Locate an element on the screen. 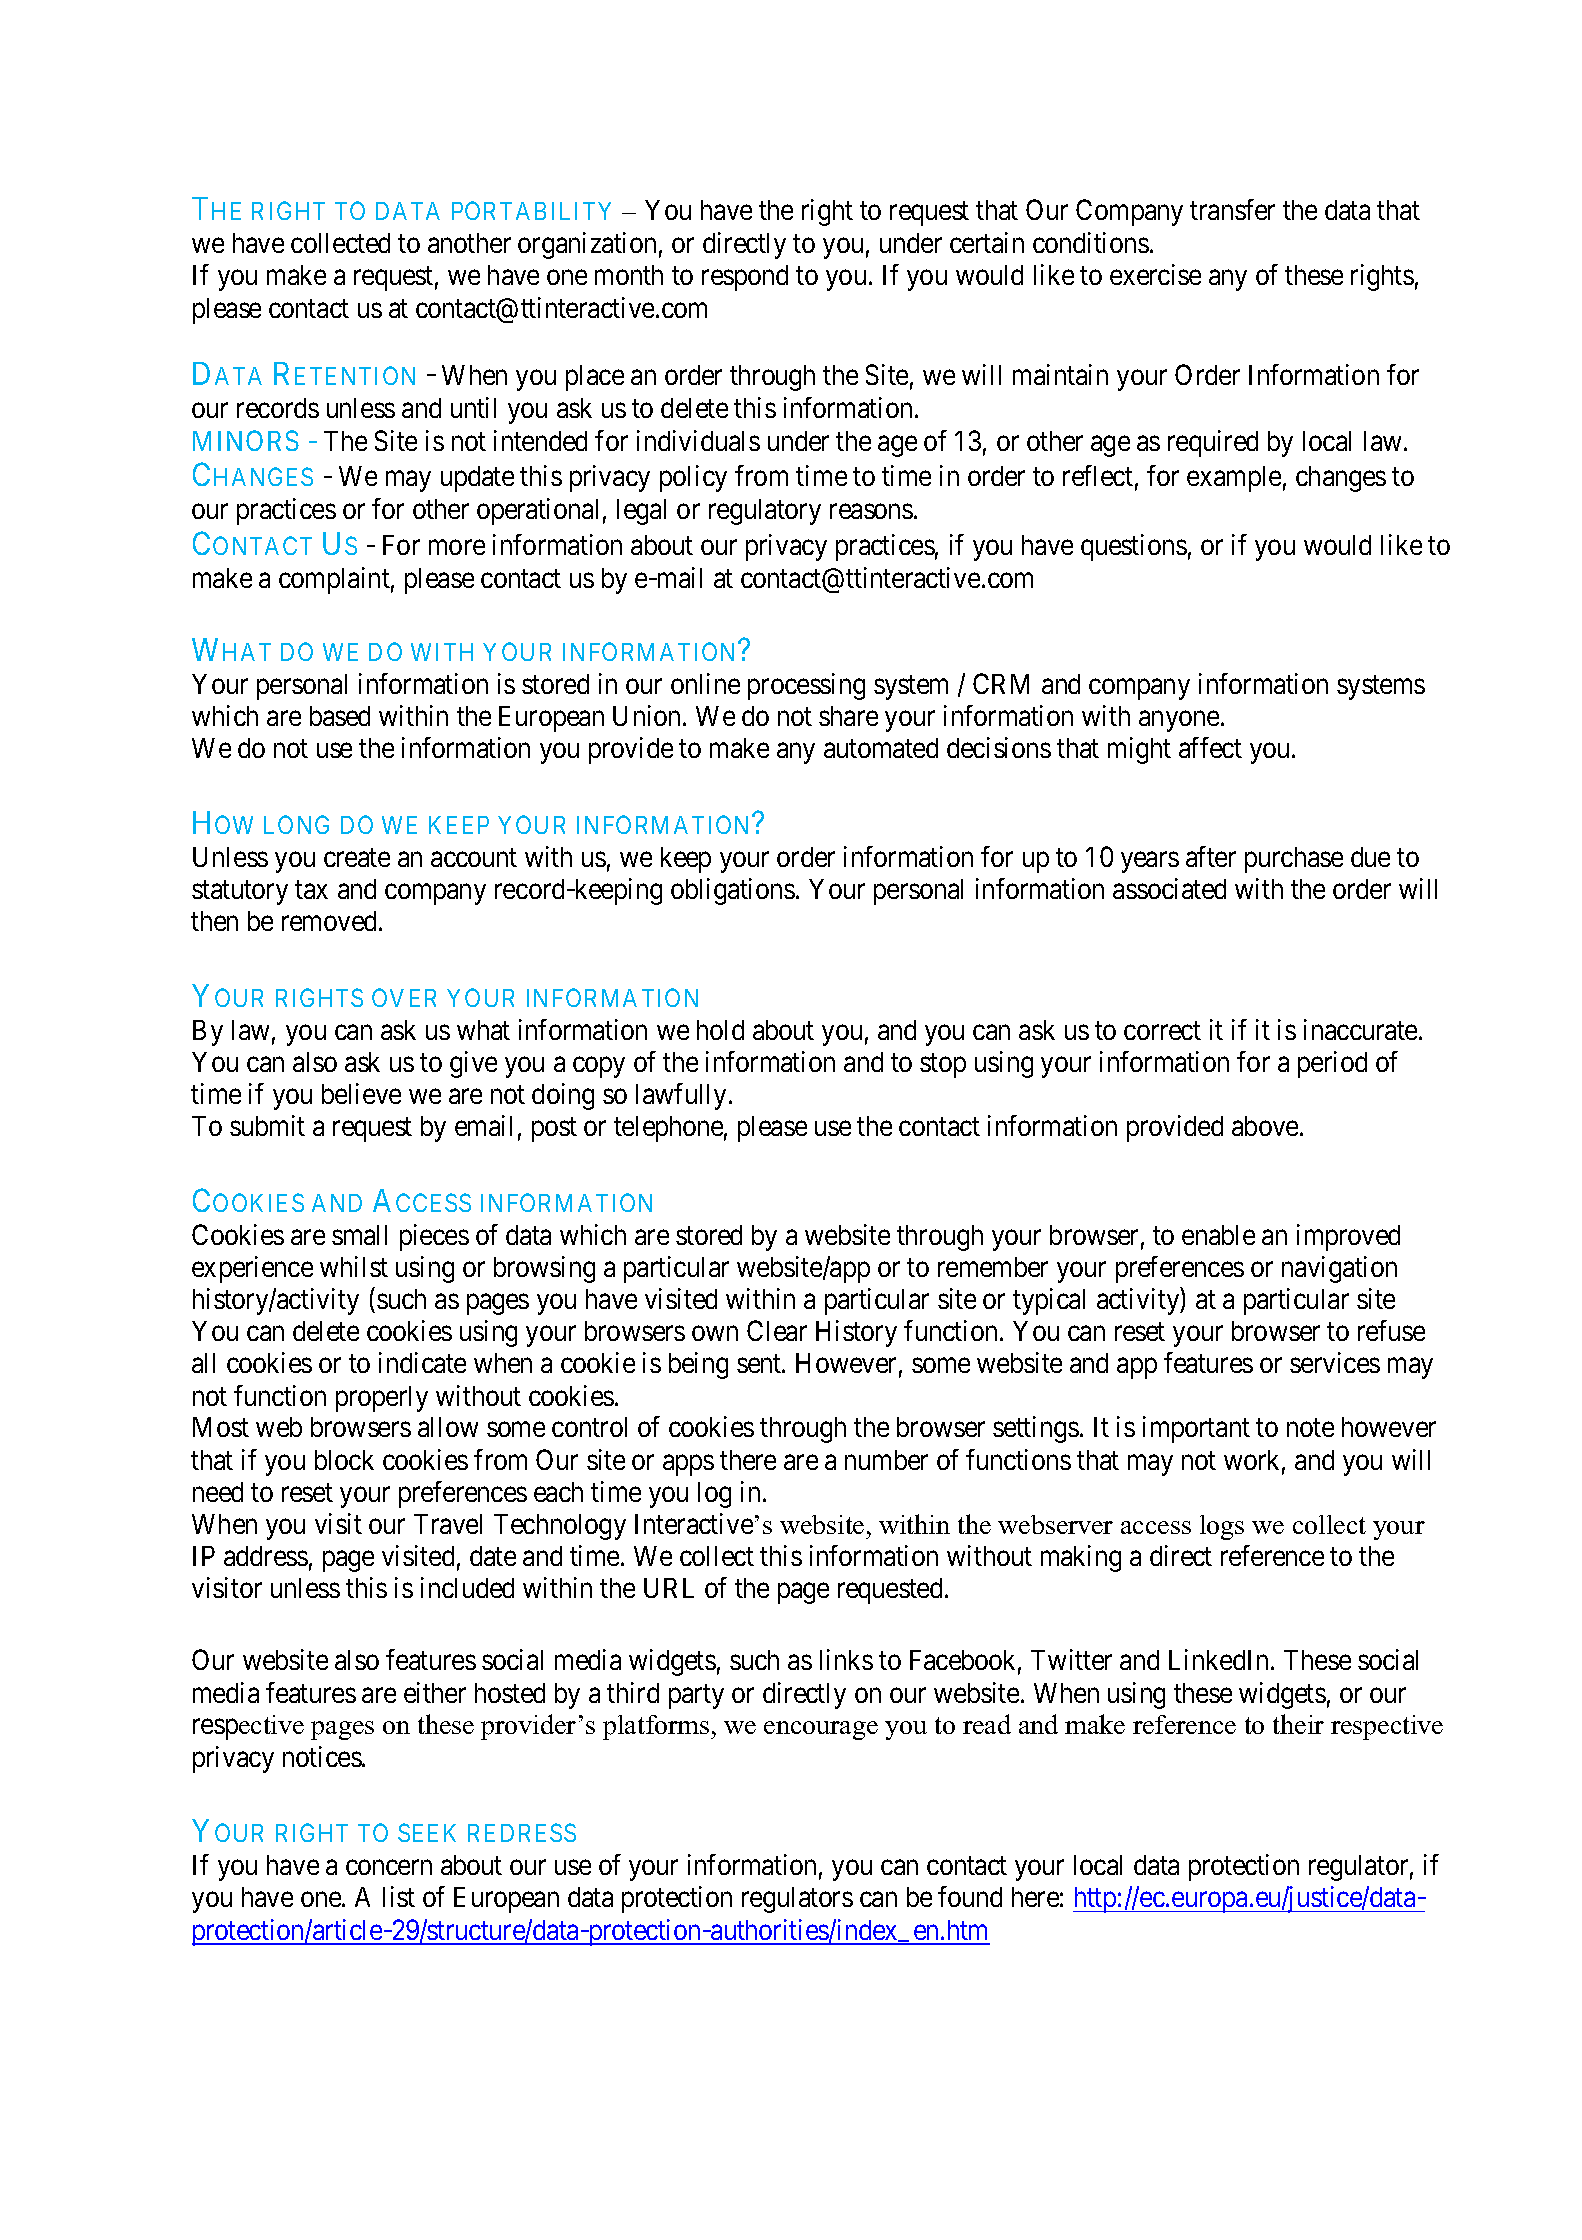  PORTABILITY is located at coordinates (531, 210).
